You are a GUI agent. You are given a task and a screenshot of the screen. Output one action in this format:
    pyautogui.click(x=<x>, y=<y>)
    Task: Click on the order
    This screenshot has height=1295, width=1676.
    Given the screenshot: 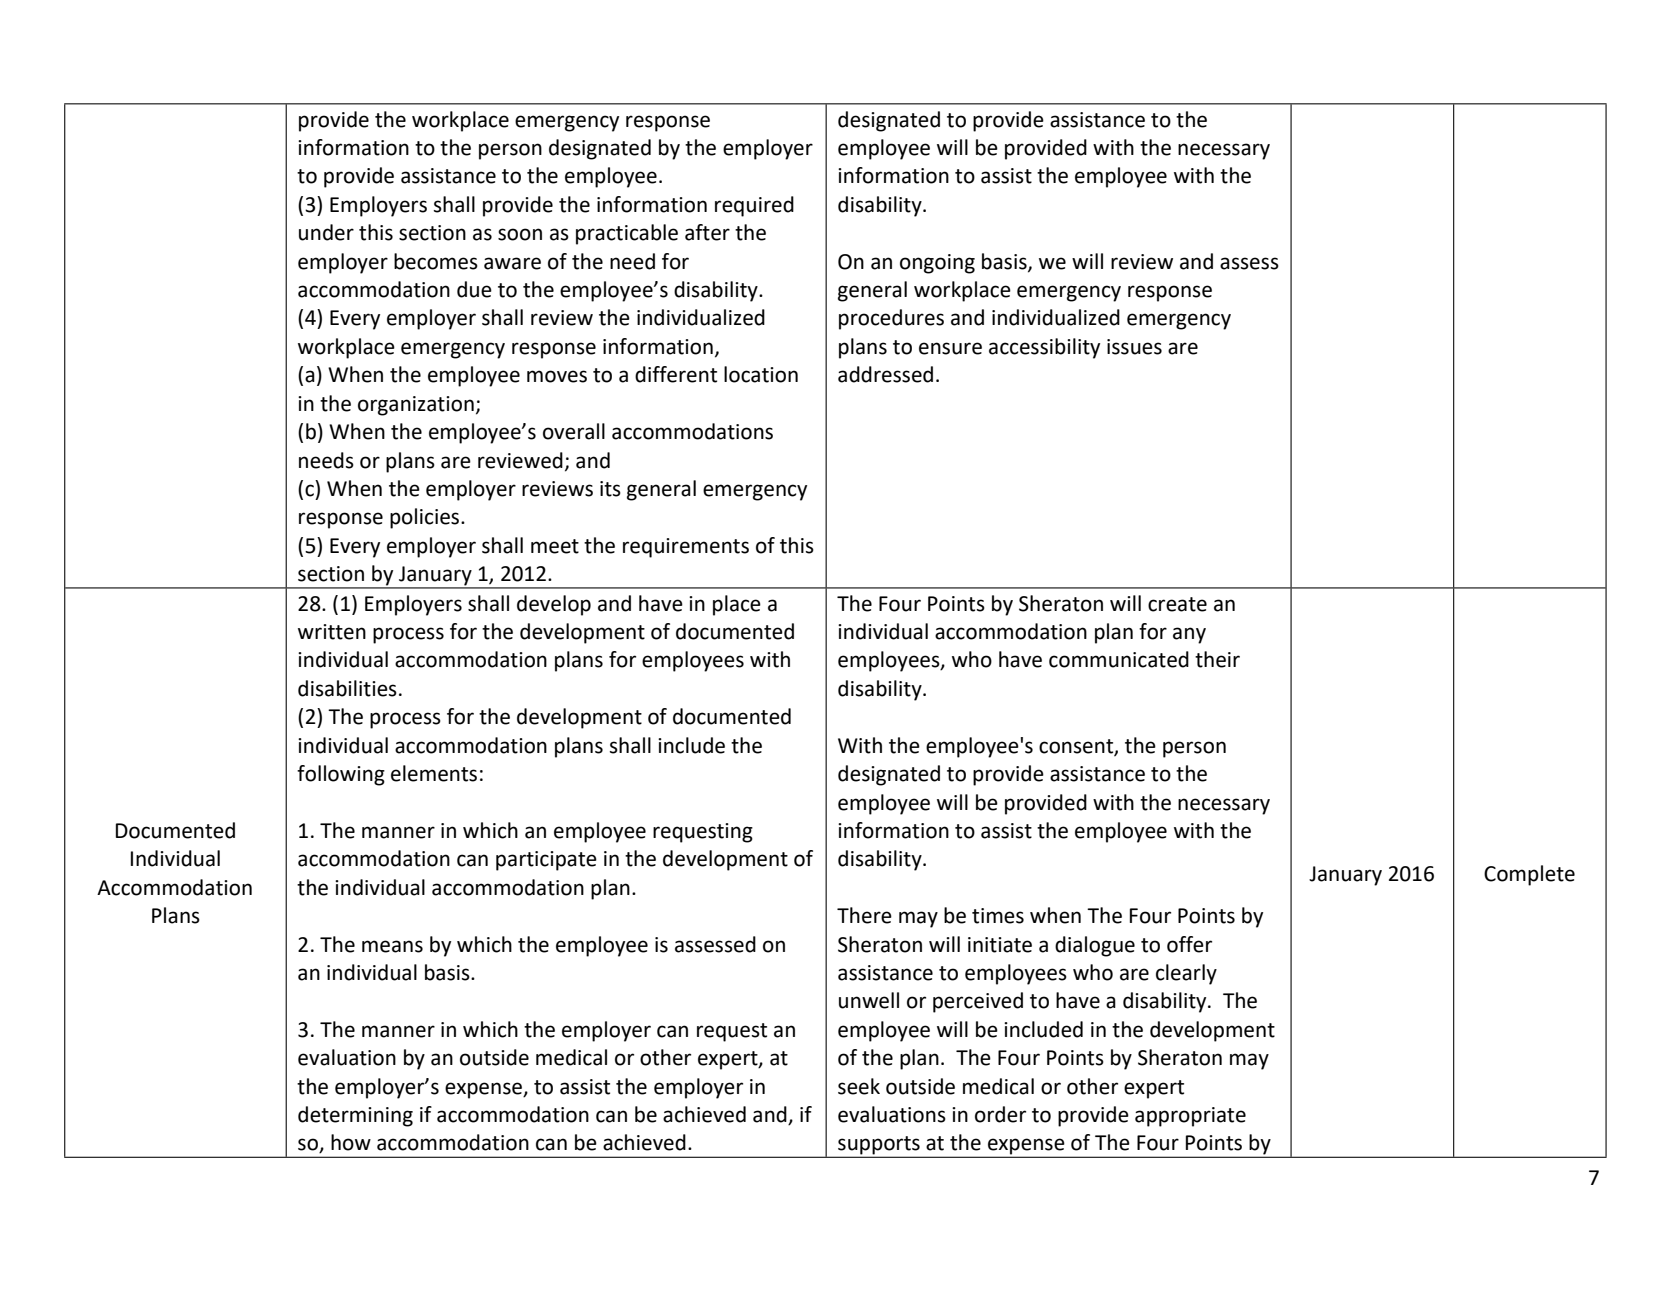 What is the action you would take?
    pyautogui.click(x=1000, y=1114)
